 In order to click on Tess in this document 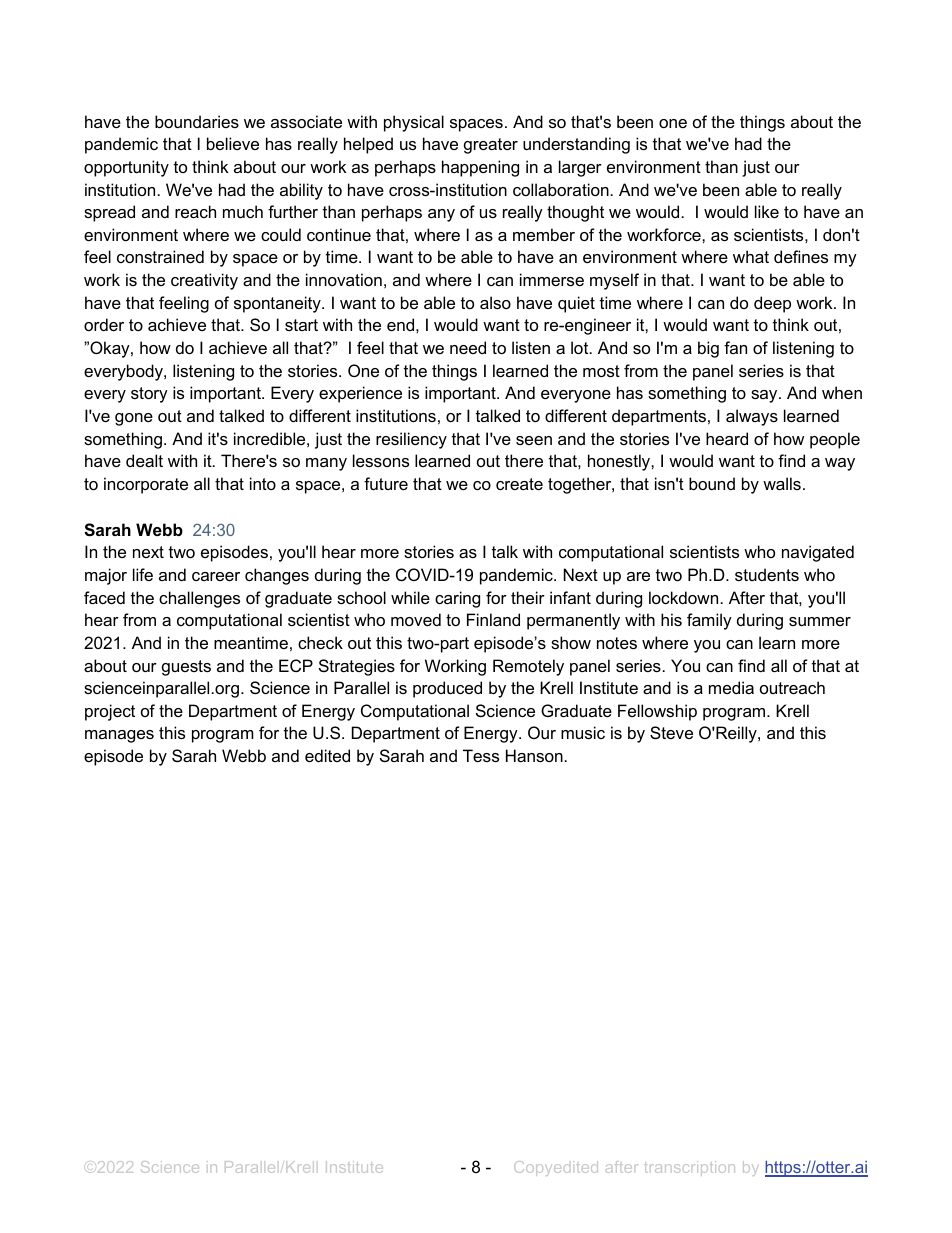, I will do `click(481, 755)`.
